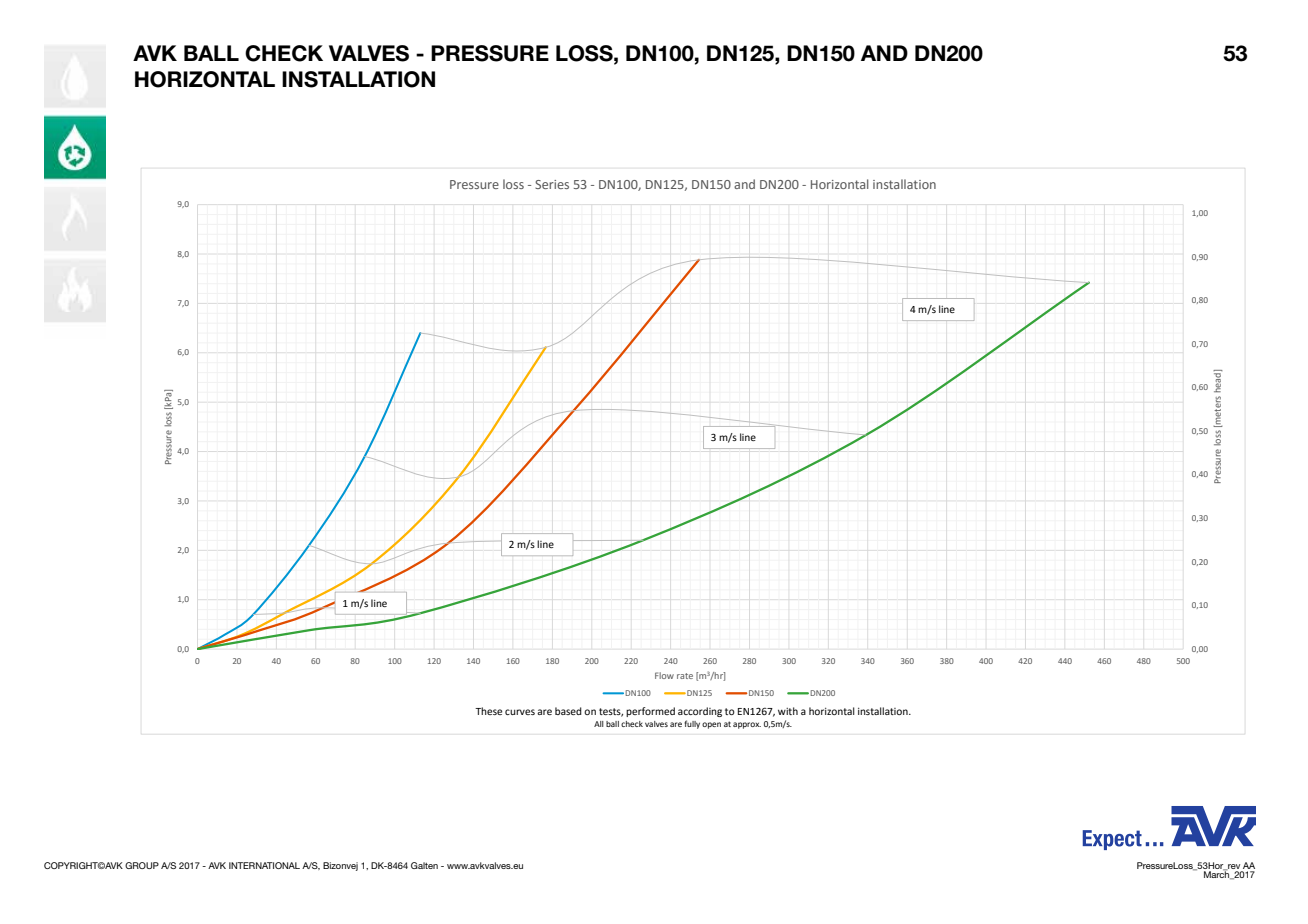  What do you see at coordinates (488, 711) in the image?
I see `These` at bounding box center [488, 711].
